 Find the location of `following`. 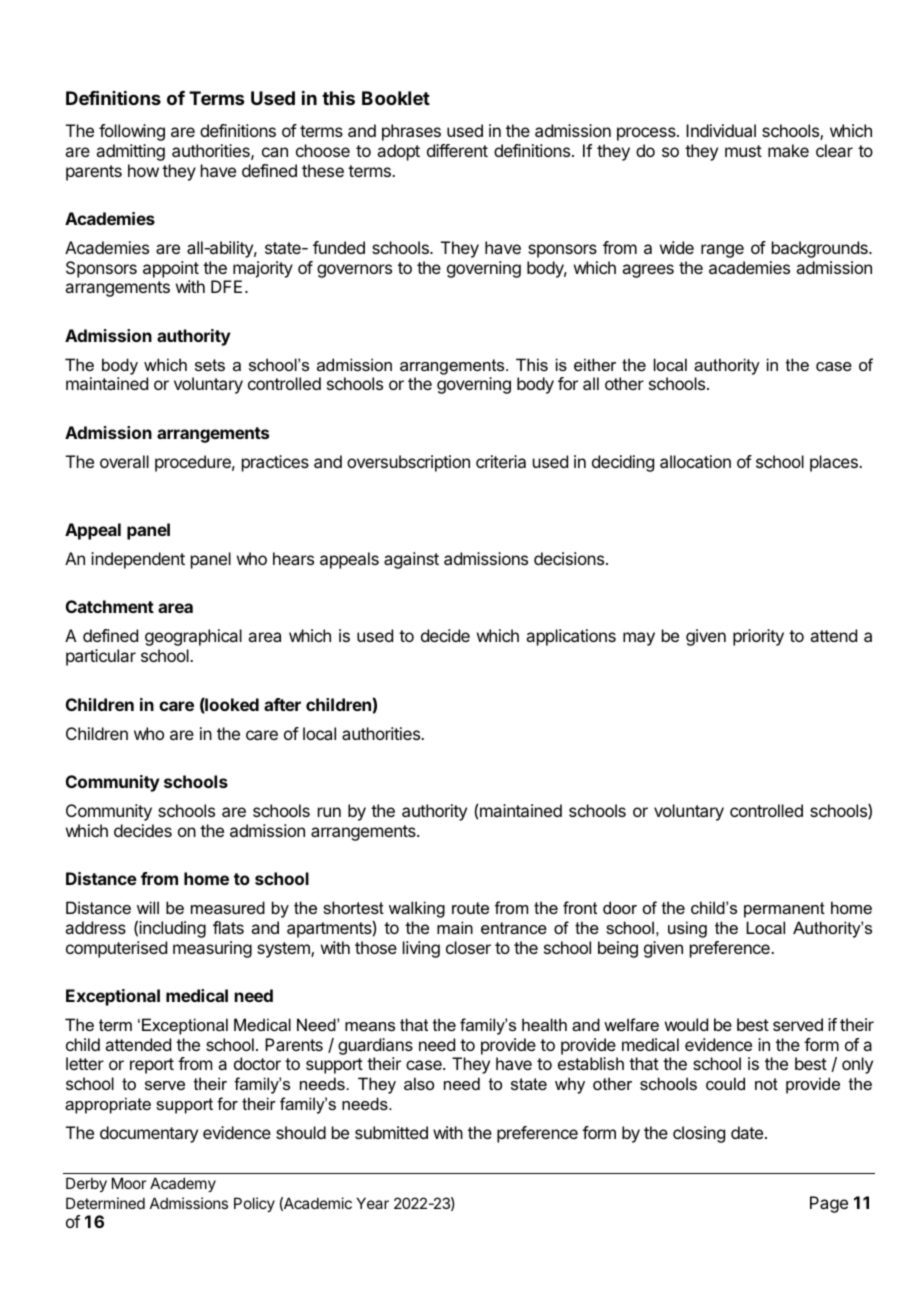

following is located at coordinates (132, 132).
